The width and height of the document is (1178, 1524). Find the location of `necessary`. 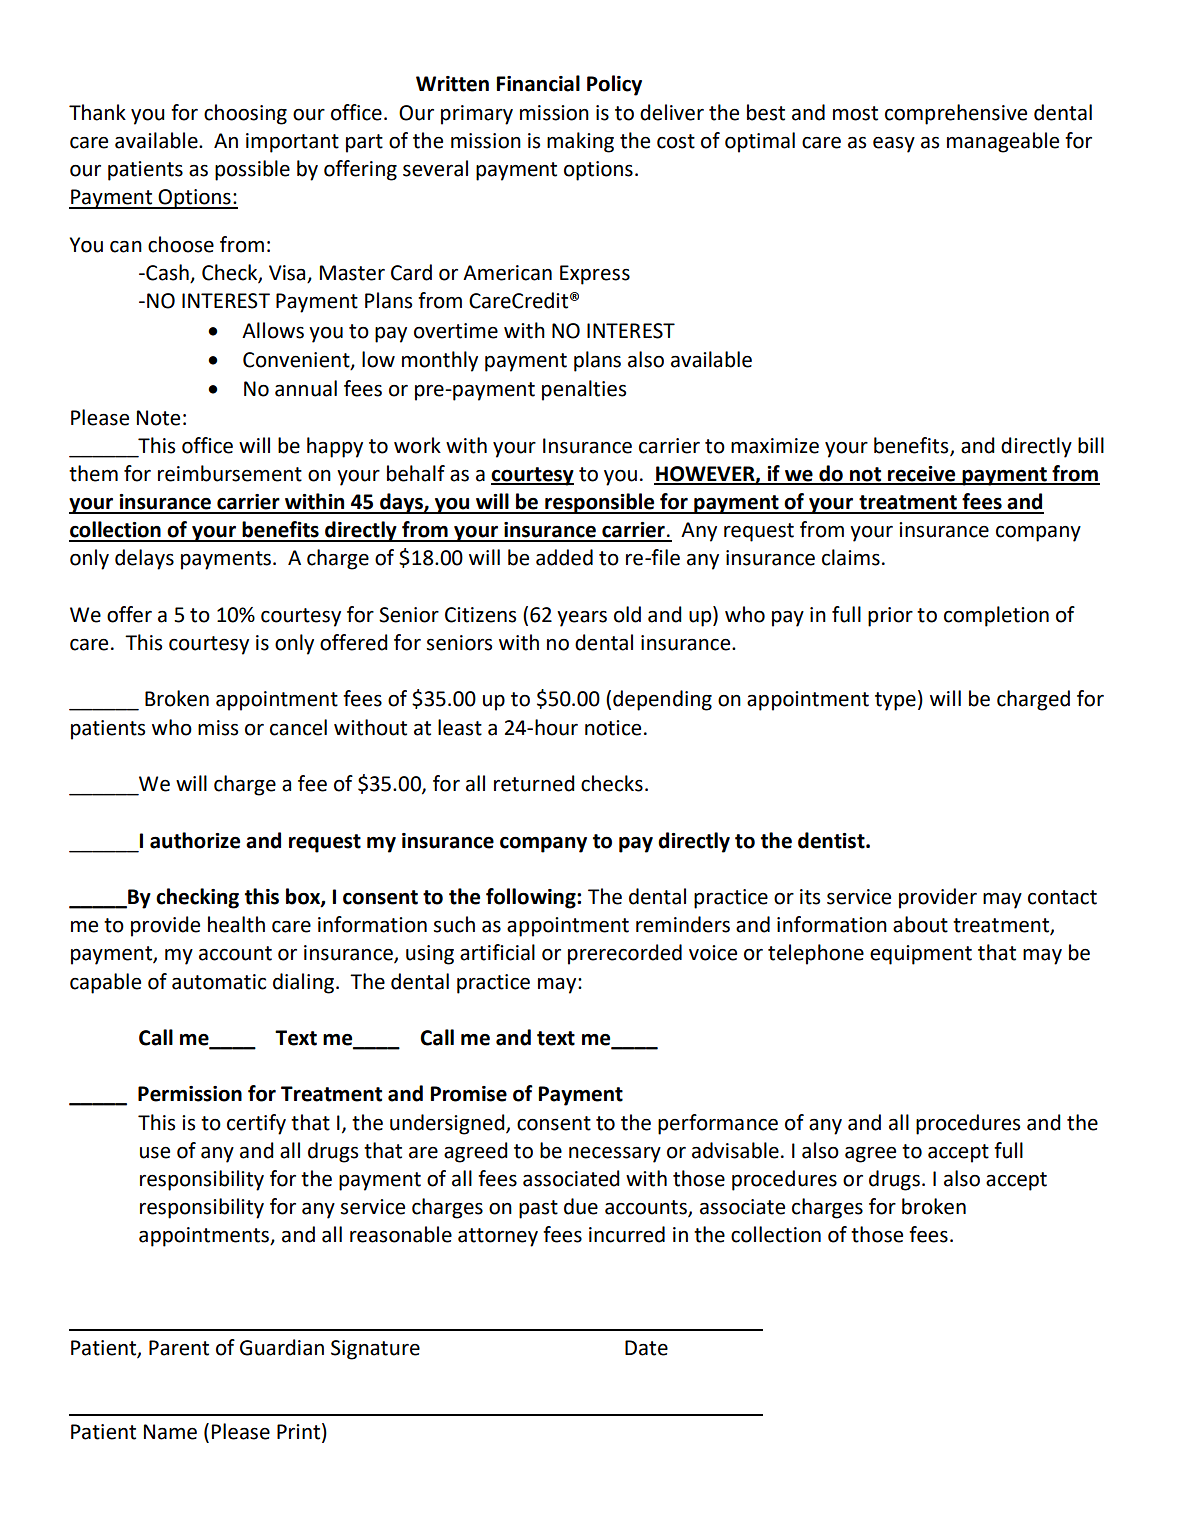

necessary is located at coordinates (615, 1155).
